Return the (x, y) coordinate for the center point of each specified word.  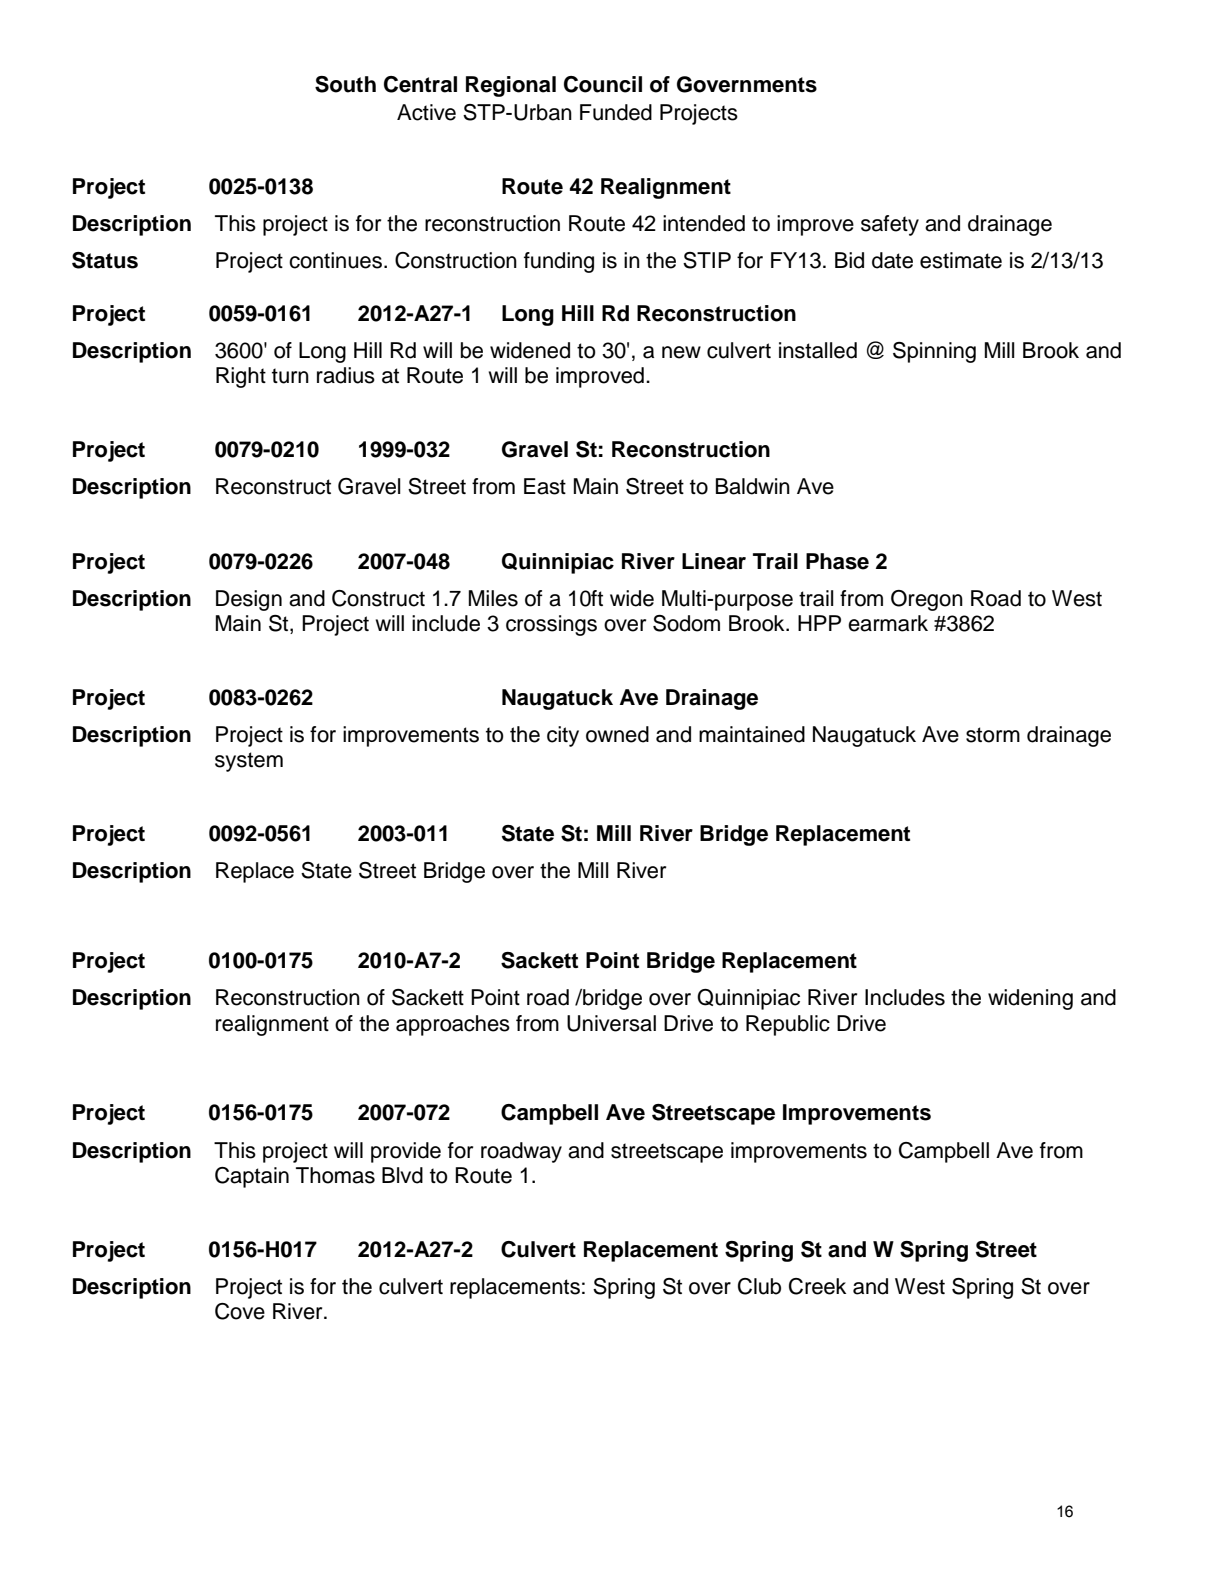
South (345, 84)
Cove (240, 1311)
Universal (611, 1023)
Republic (788, 1025)
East (545, 486)
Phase (837, 561)
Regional (511, 86)
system (249, 762)
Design (249, 600)
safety (890, 225)
